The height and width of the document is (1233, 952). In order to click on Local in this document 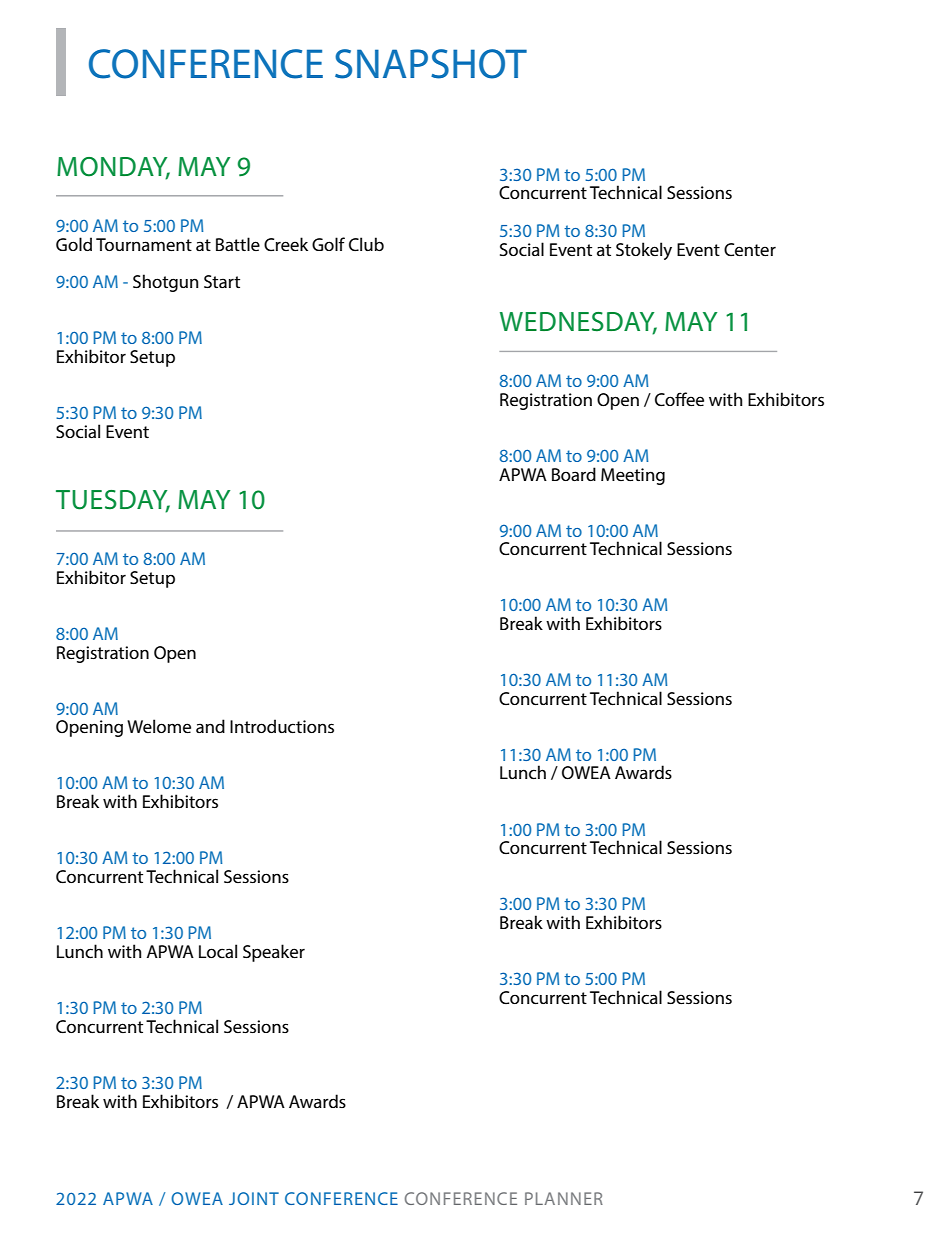, I will do `click(218, 951)`.
